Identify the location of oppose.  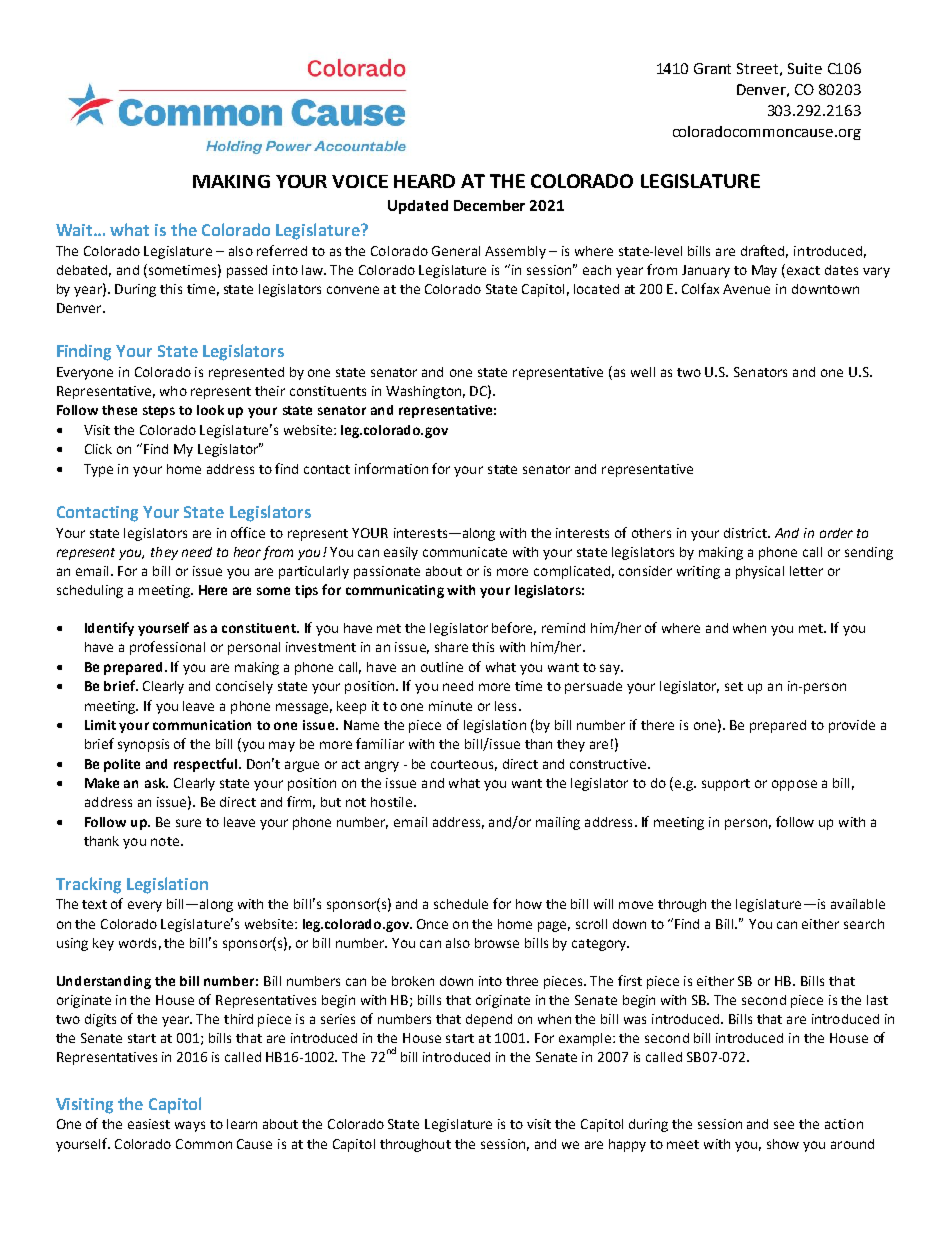
(794, 785).
